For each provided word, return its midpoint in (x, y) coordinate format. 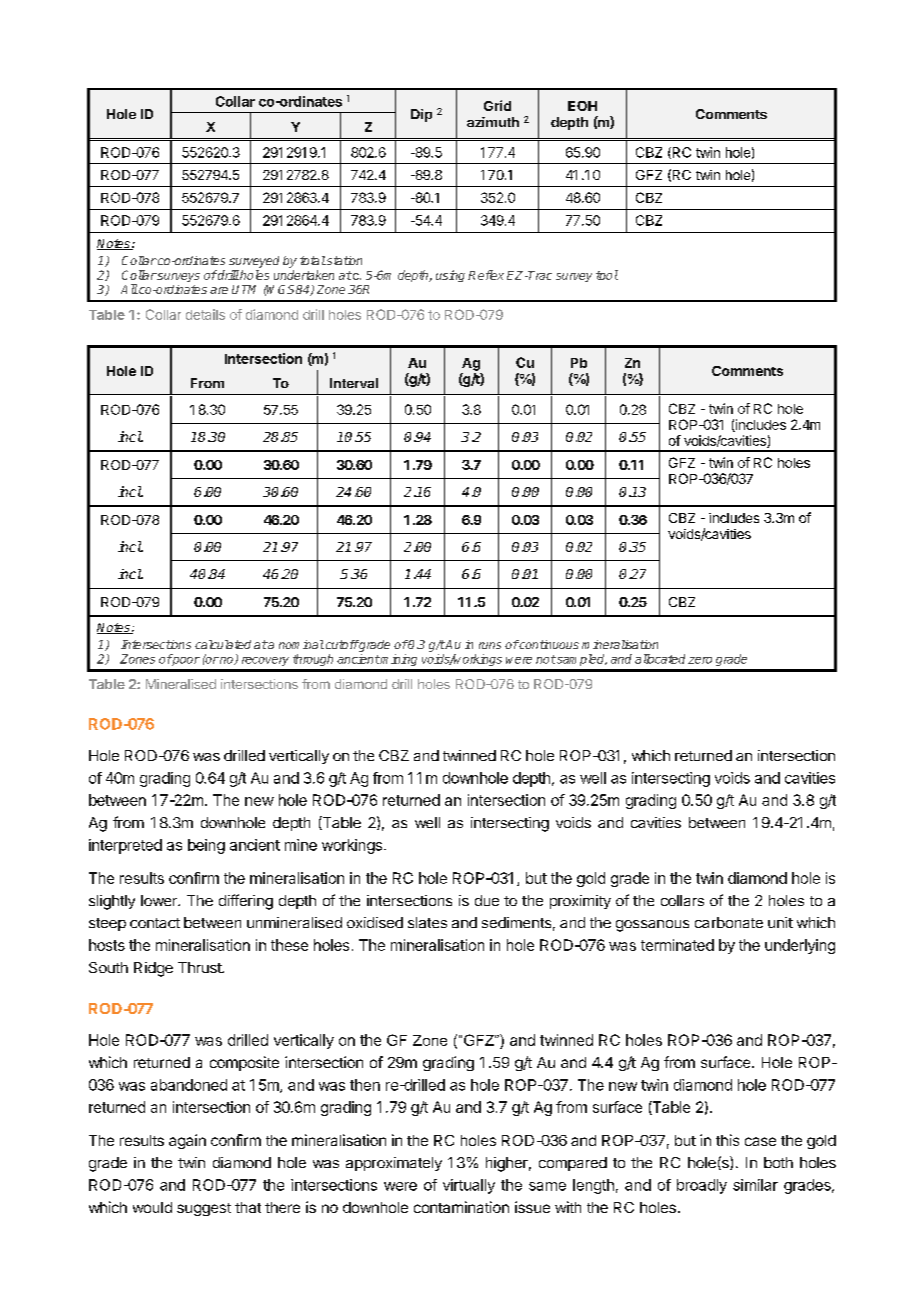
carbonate (729, 922)
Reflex (486, 275)
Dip (421, 115)
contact (155, 923)
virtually (469, 1186)
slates (427, 922)
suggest (204, 1209)
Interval (354, 383)
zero (700, 660)
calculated (223, 644)
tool (607, 275)
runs (490, 645)
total (313, 260)
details (205, 314)
